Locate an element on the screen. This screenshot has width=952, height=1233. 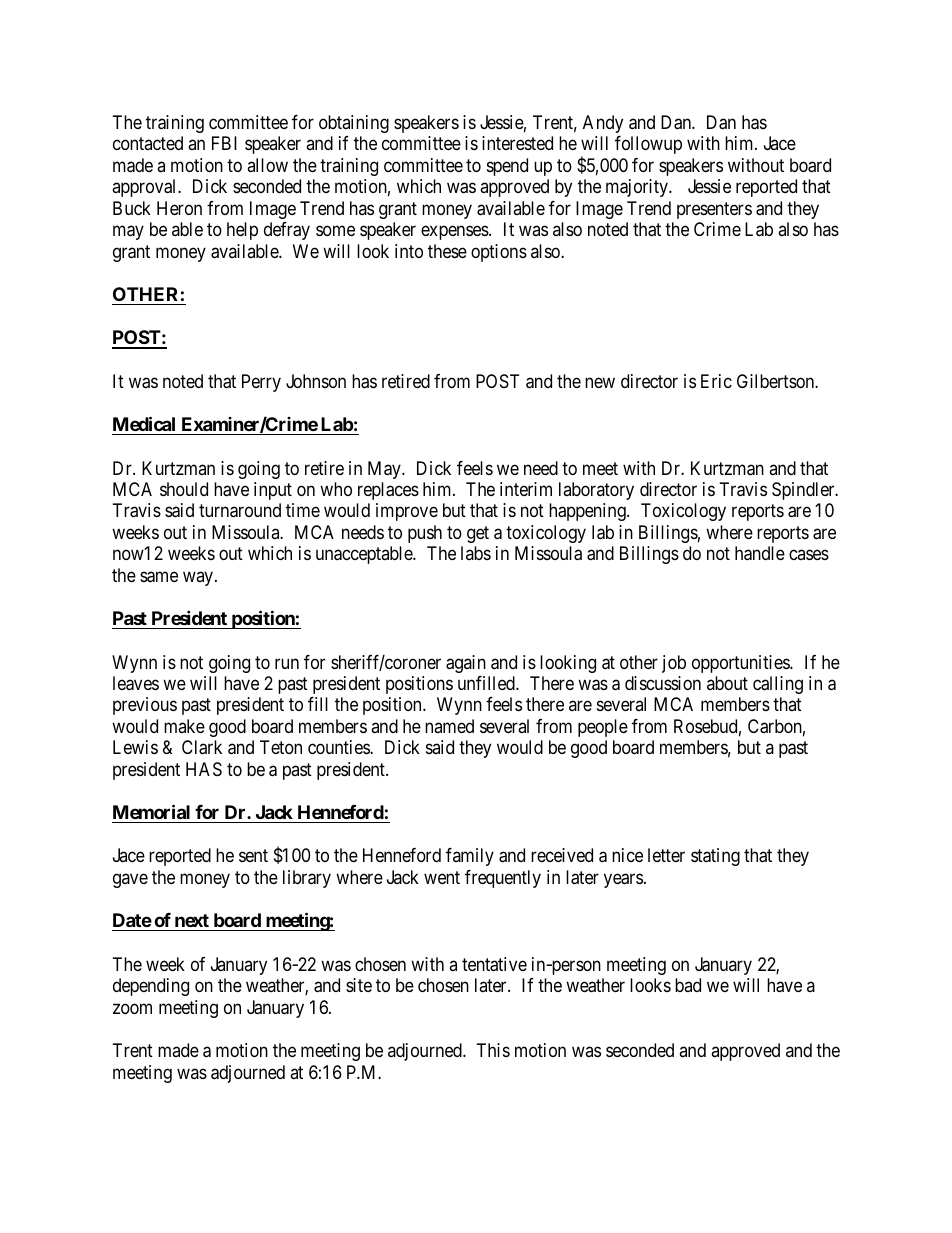
Clark is located at coordinates (202, 747).
